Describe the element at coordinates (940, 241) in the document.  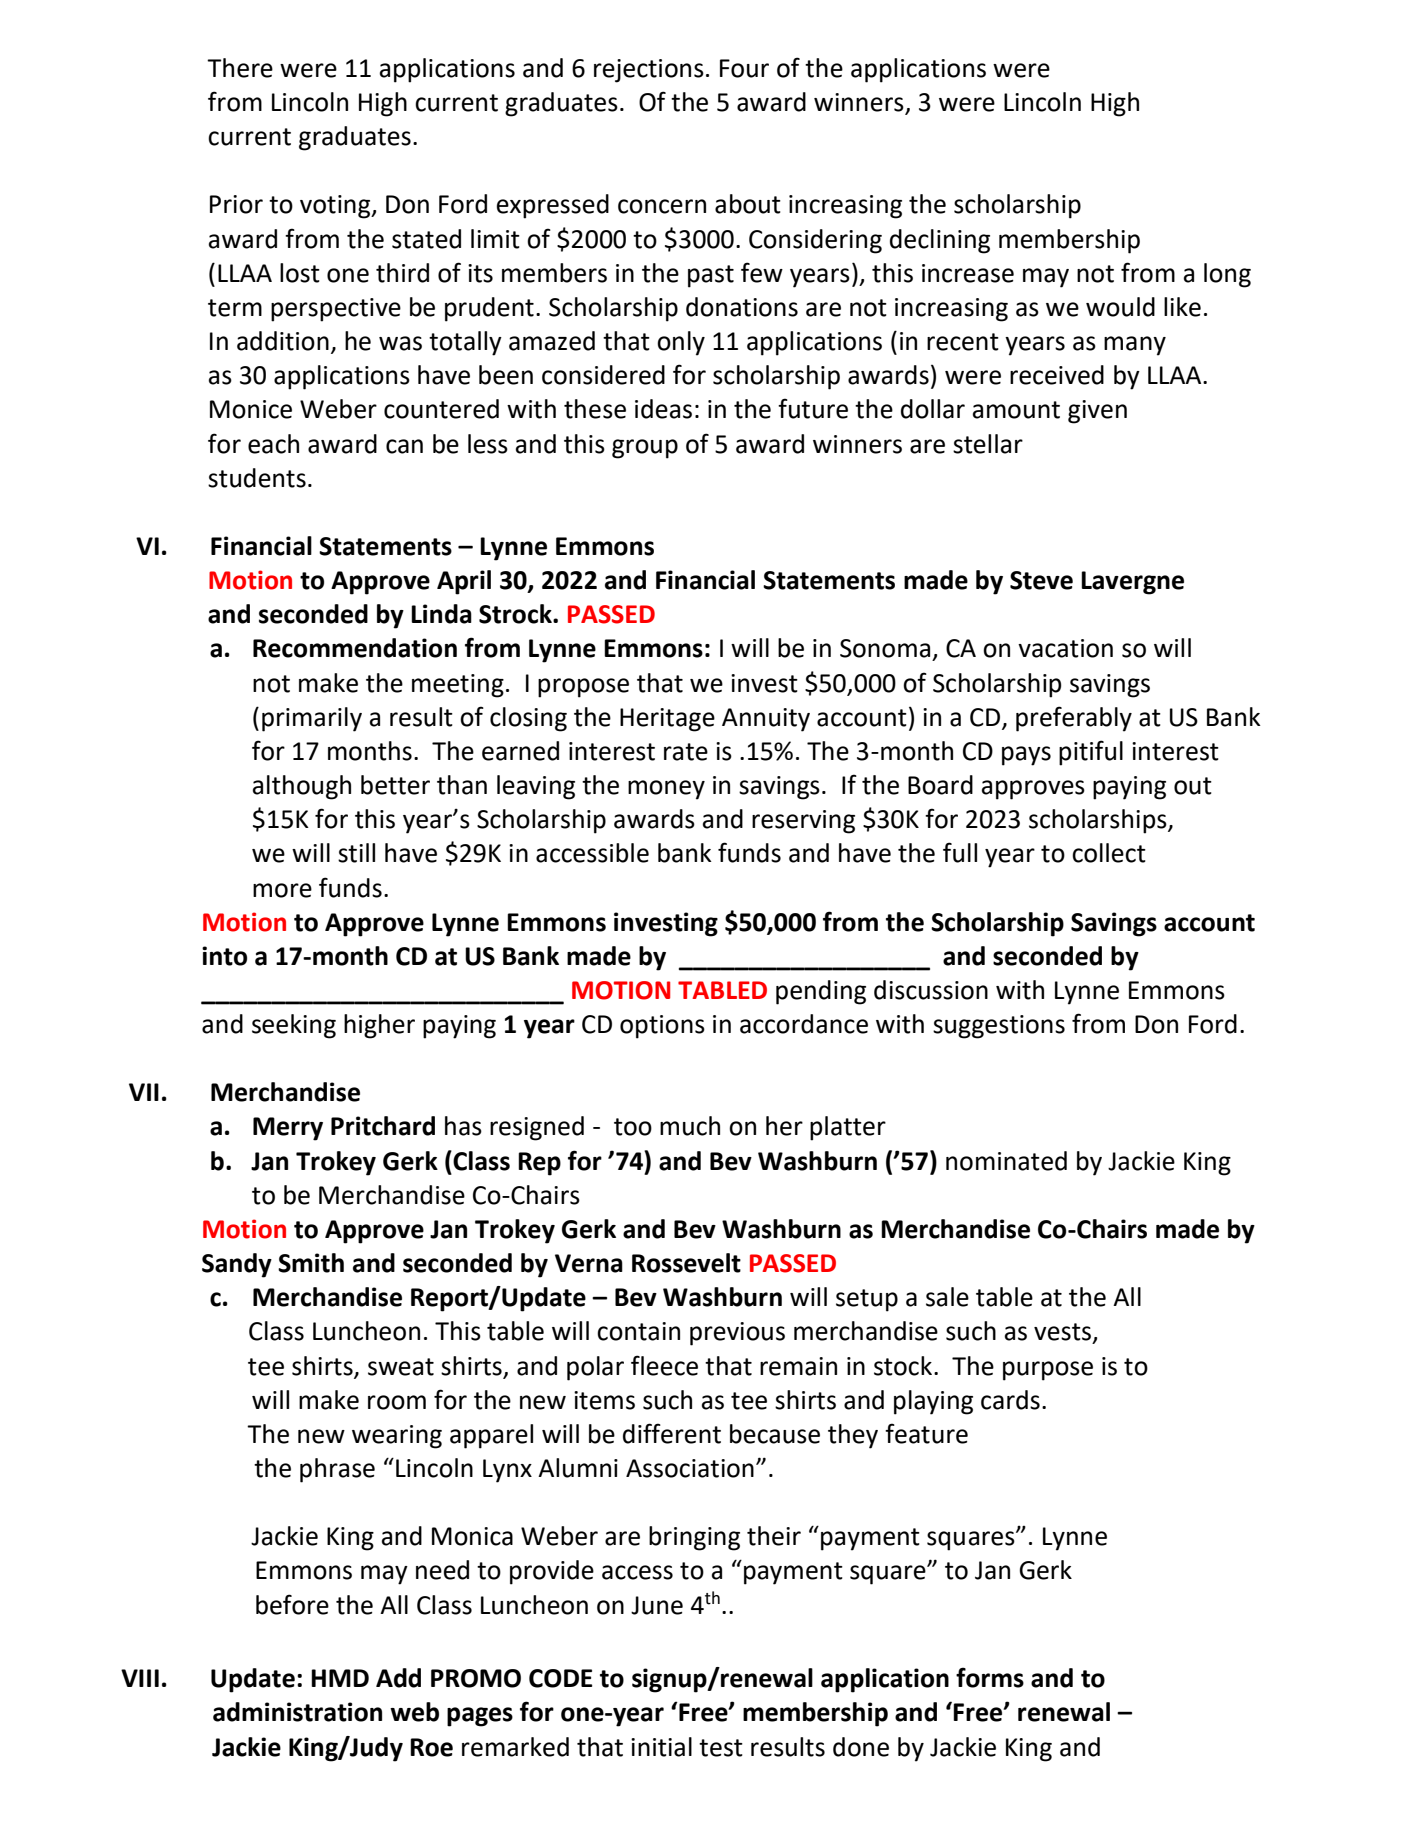
I see `declining` at that location.
